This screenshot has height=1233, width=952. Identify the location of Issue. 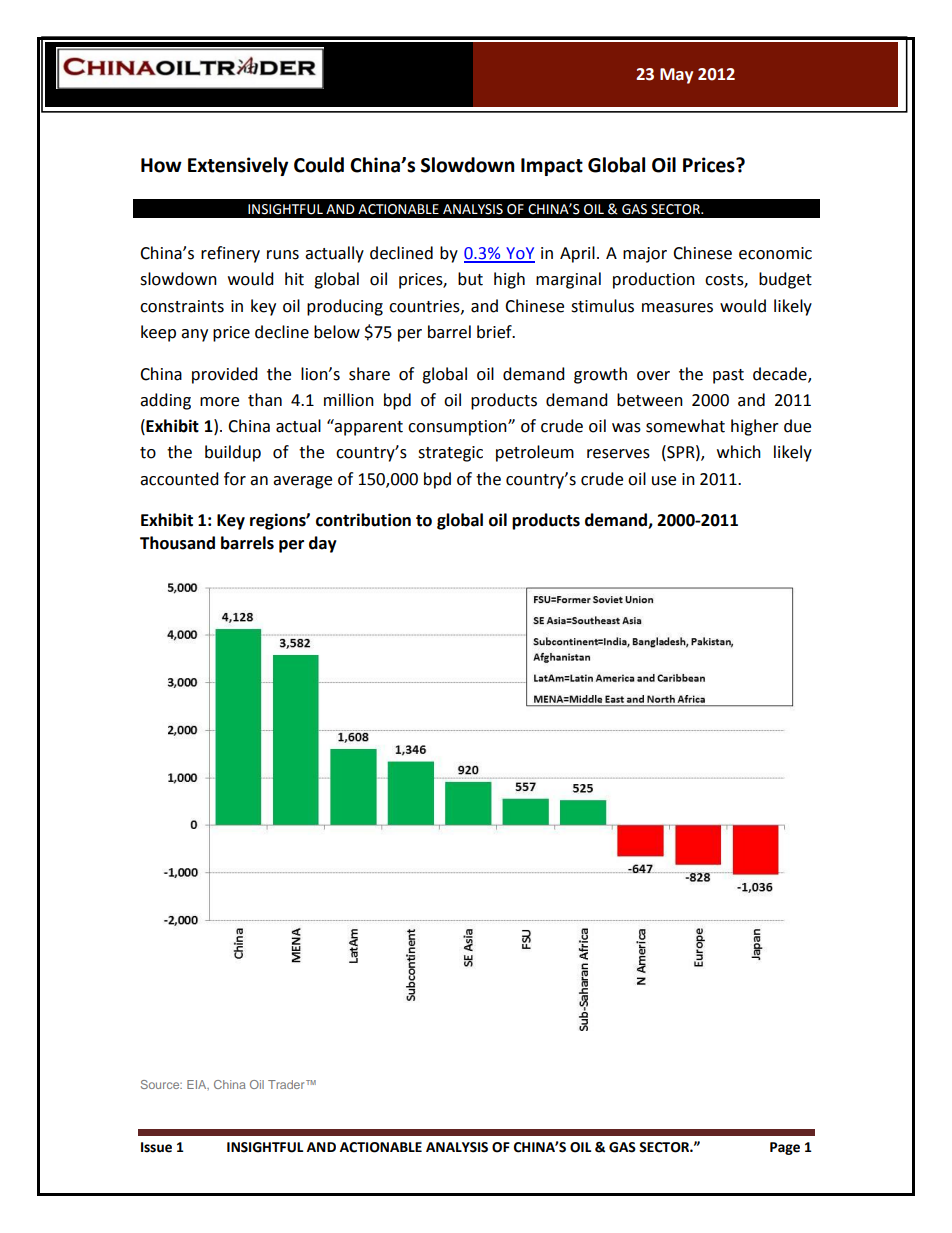
(156, 1147).
